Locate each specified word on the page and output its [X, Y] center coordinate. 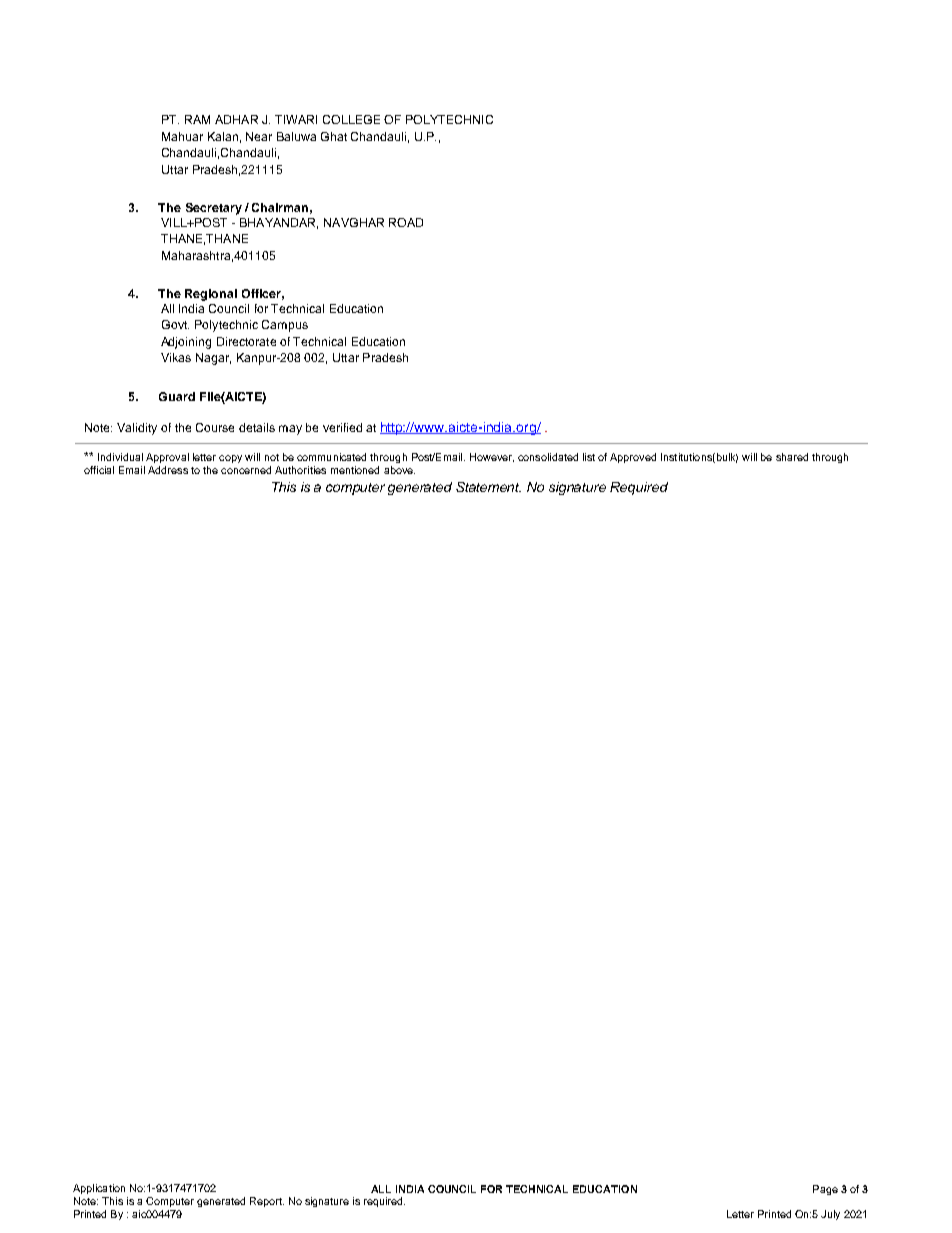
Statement [488, 487]
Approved [633, 458]
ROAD [406, 222]
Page [825, 1190]
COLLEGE [351, 119]
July [830, 1215]
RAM [197, 119]
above [399, 470]
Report [267, 1202]
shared [792, 457]
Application [99, 1189]
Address [168, 470]
